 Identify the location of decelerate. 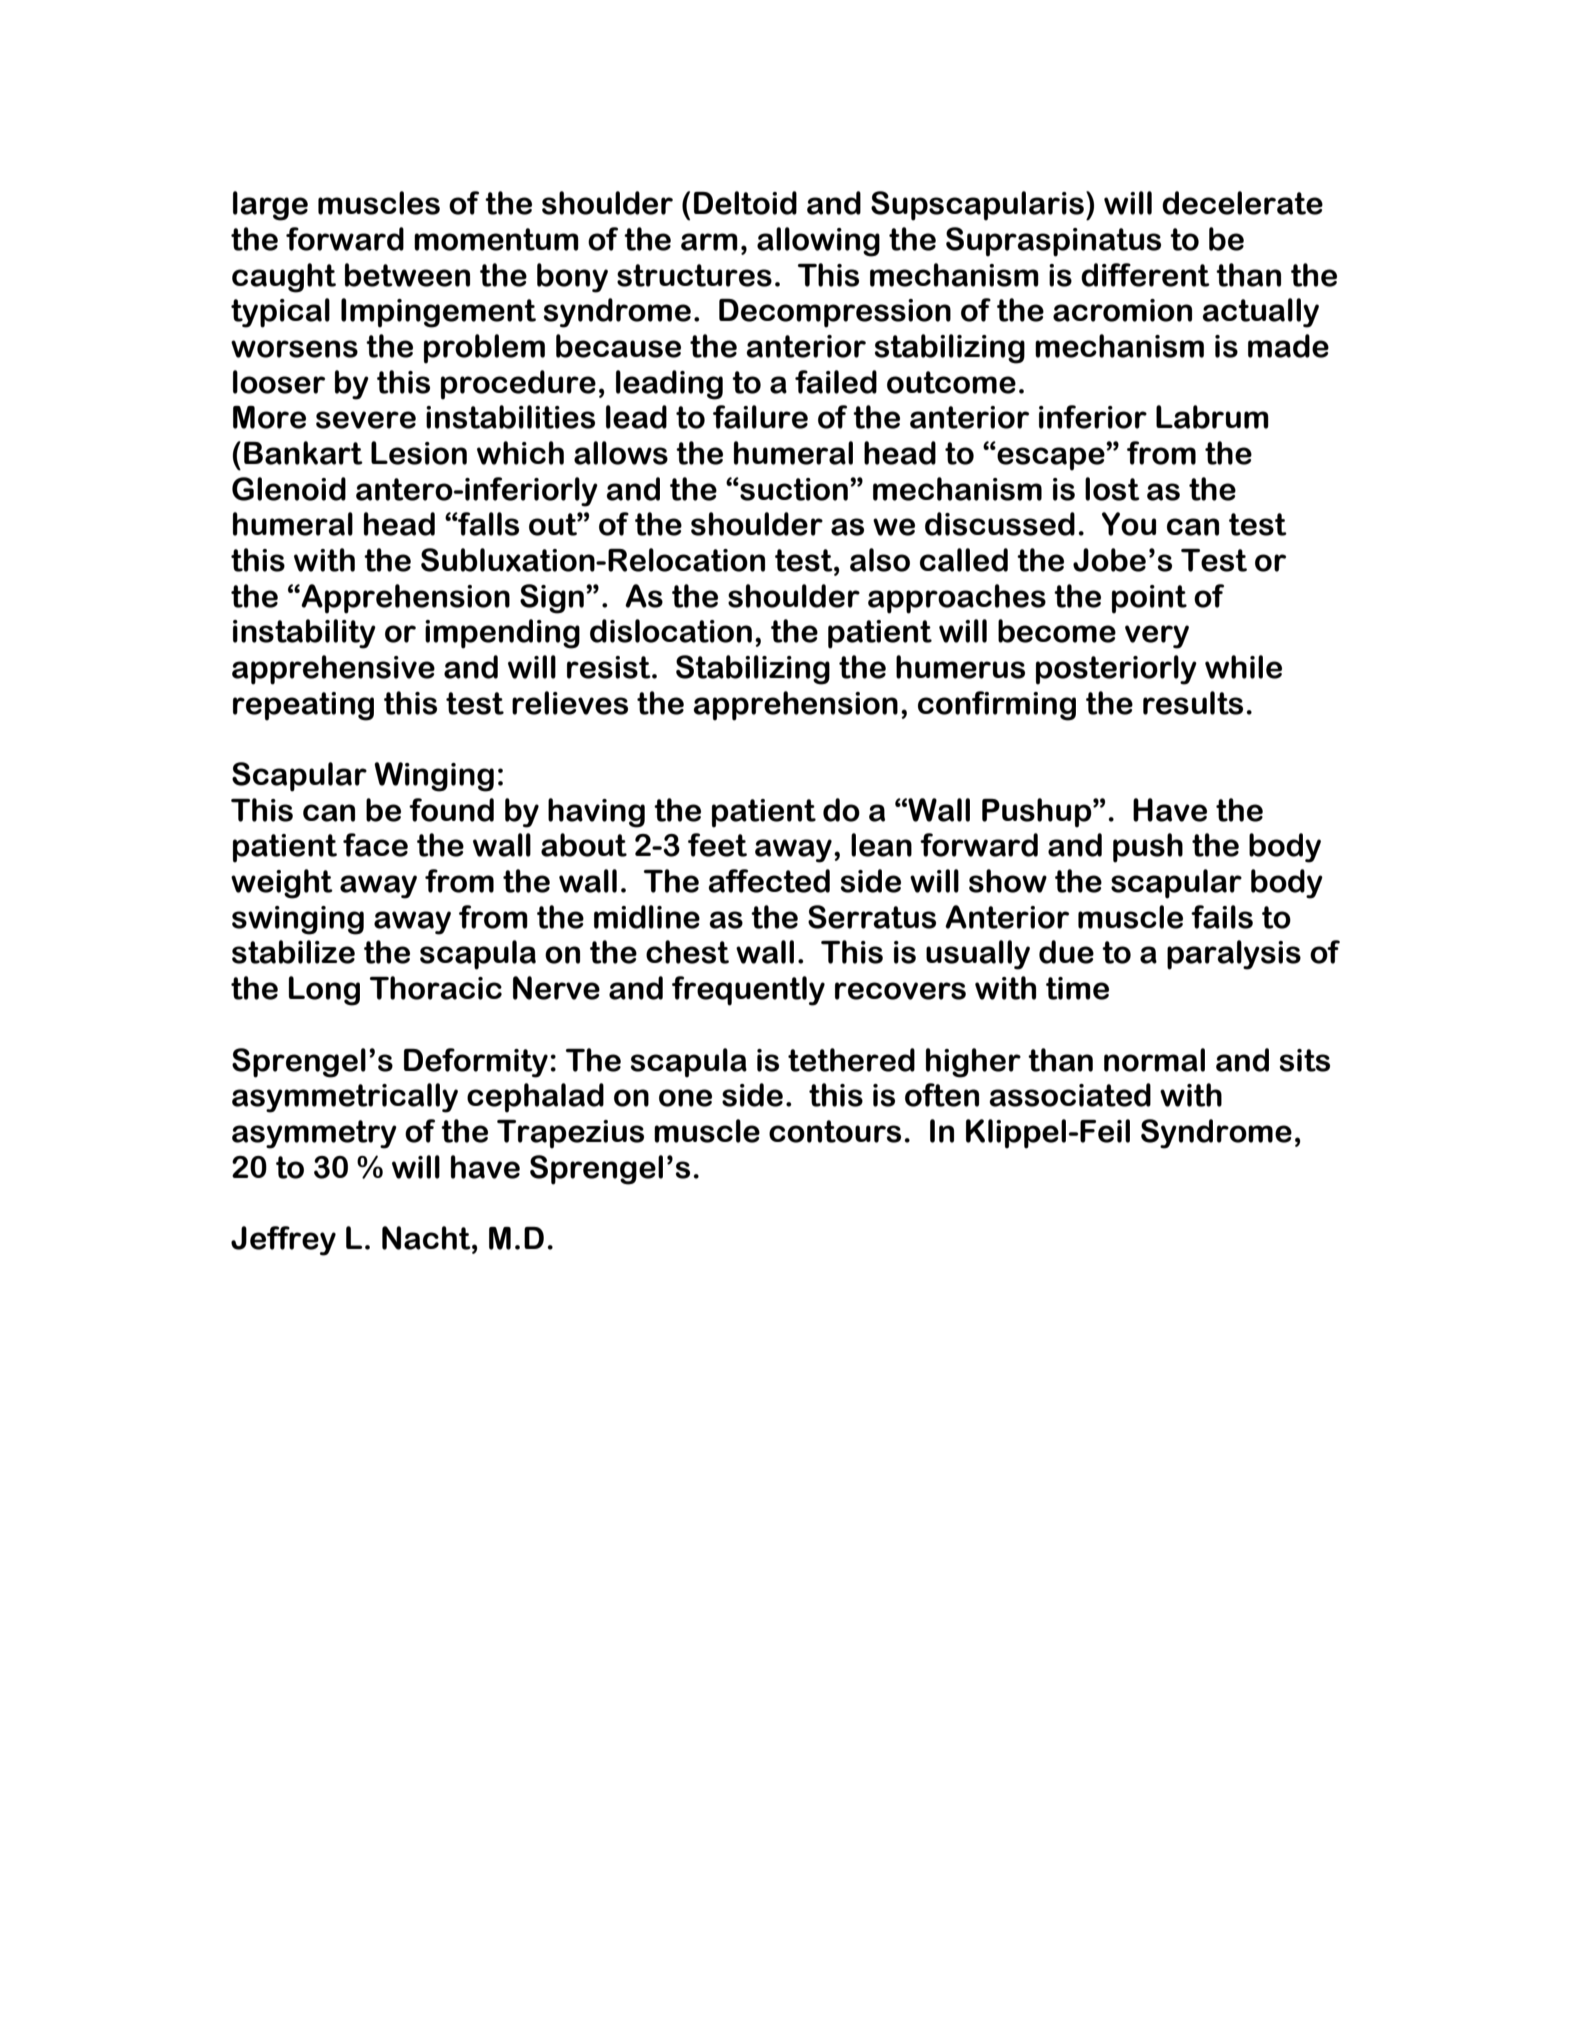
(1242, 203).
